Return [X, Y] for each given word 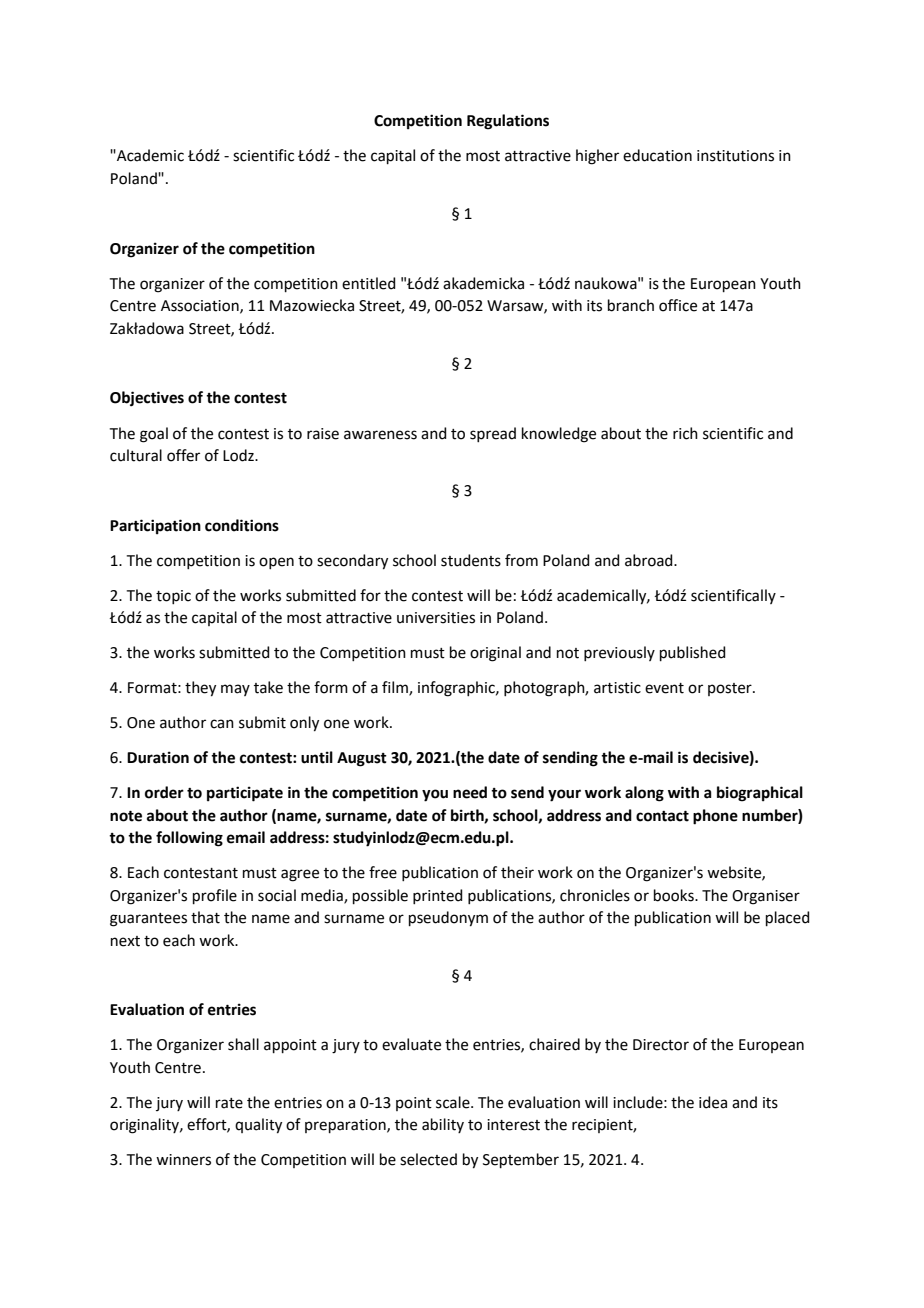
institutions [735, 156]
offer [183, 455]
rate [229, 1103]
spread [493, 434]
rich [685, 433]
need [470, 792]
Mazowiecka [312, 305]
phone [715, 817]
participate [245, 794]
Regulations [508, 122]
